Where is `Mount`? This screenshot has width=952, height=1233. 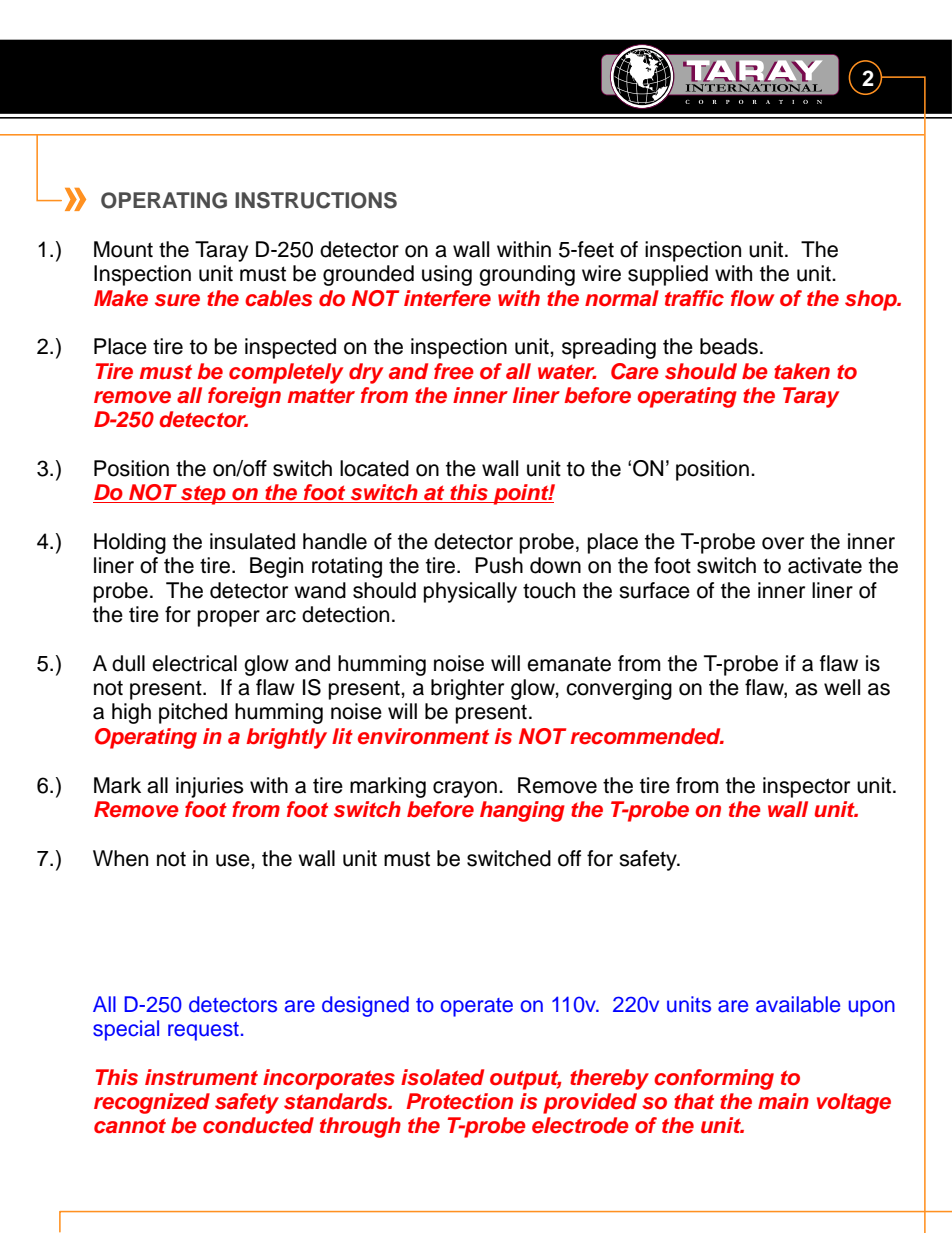 Mount is located at coordinates (123, 249).
